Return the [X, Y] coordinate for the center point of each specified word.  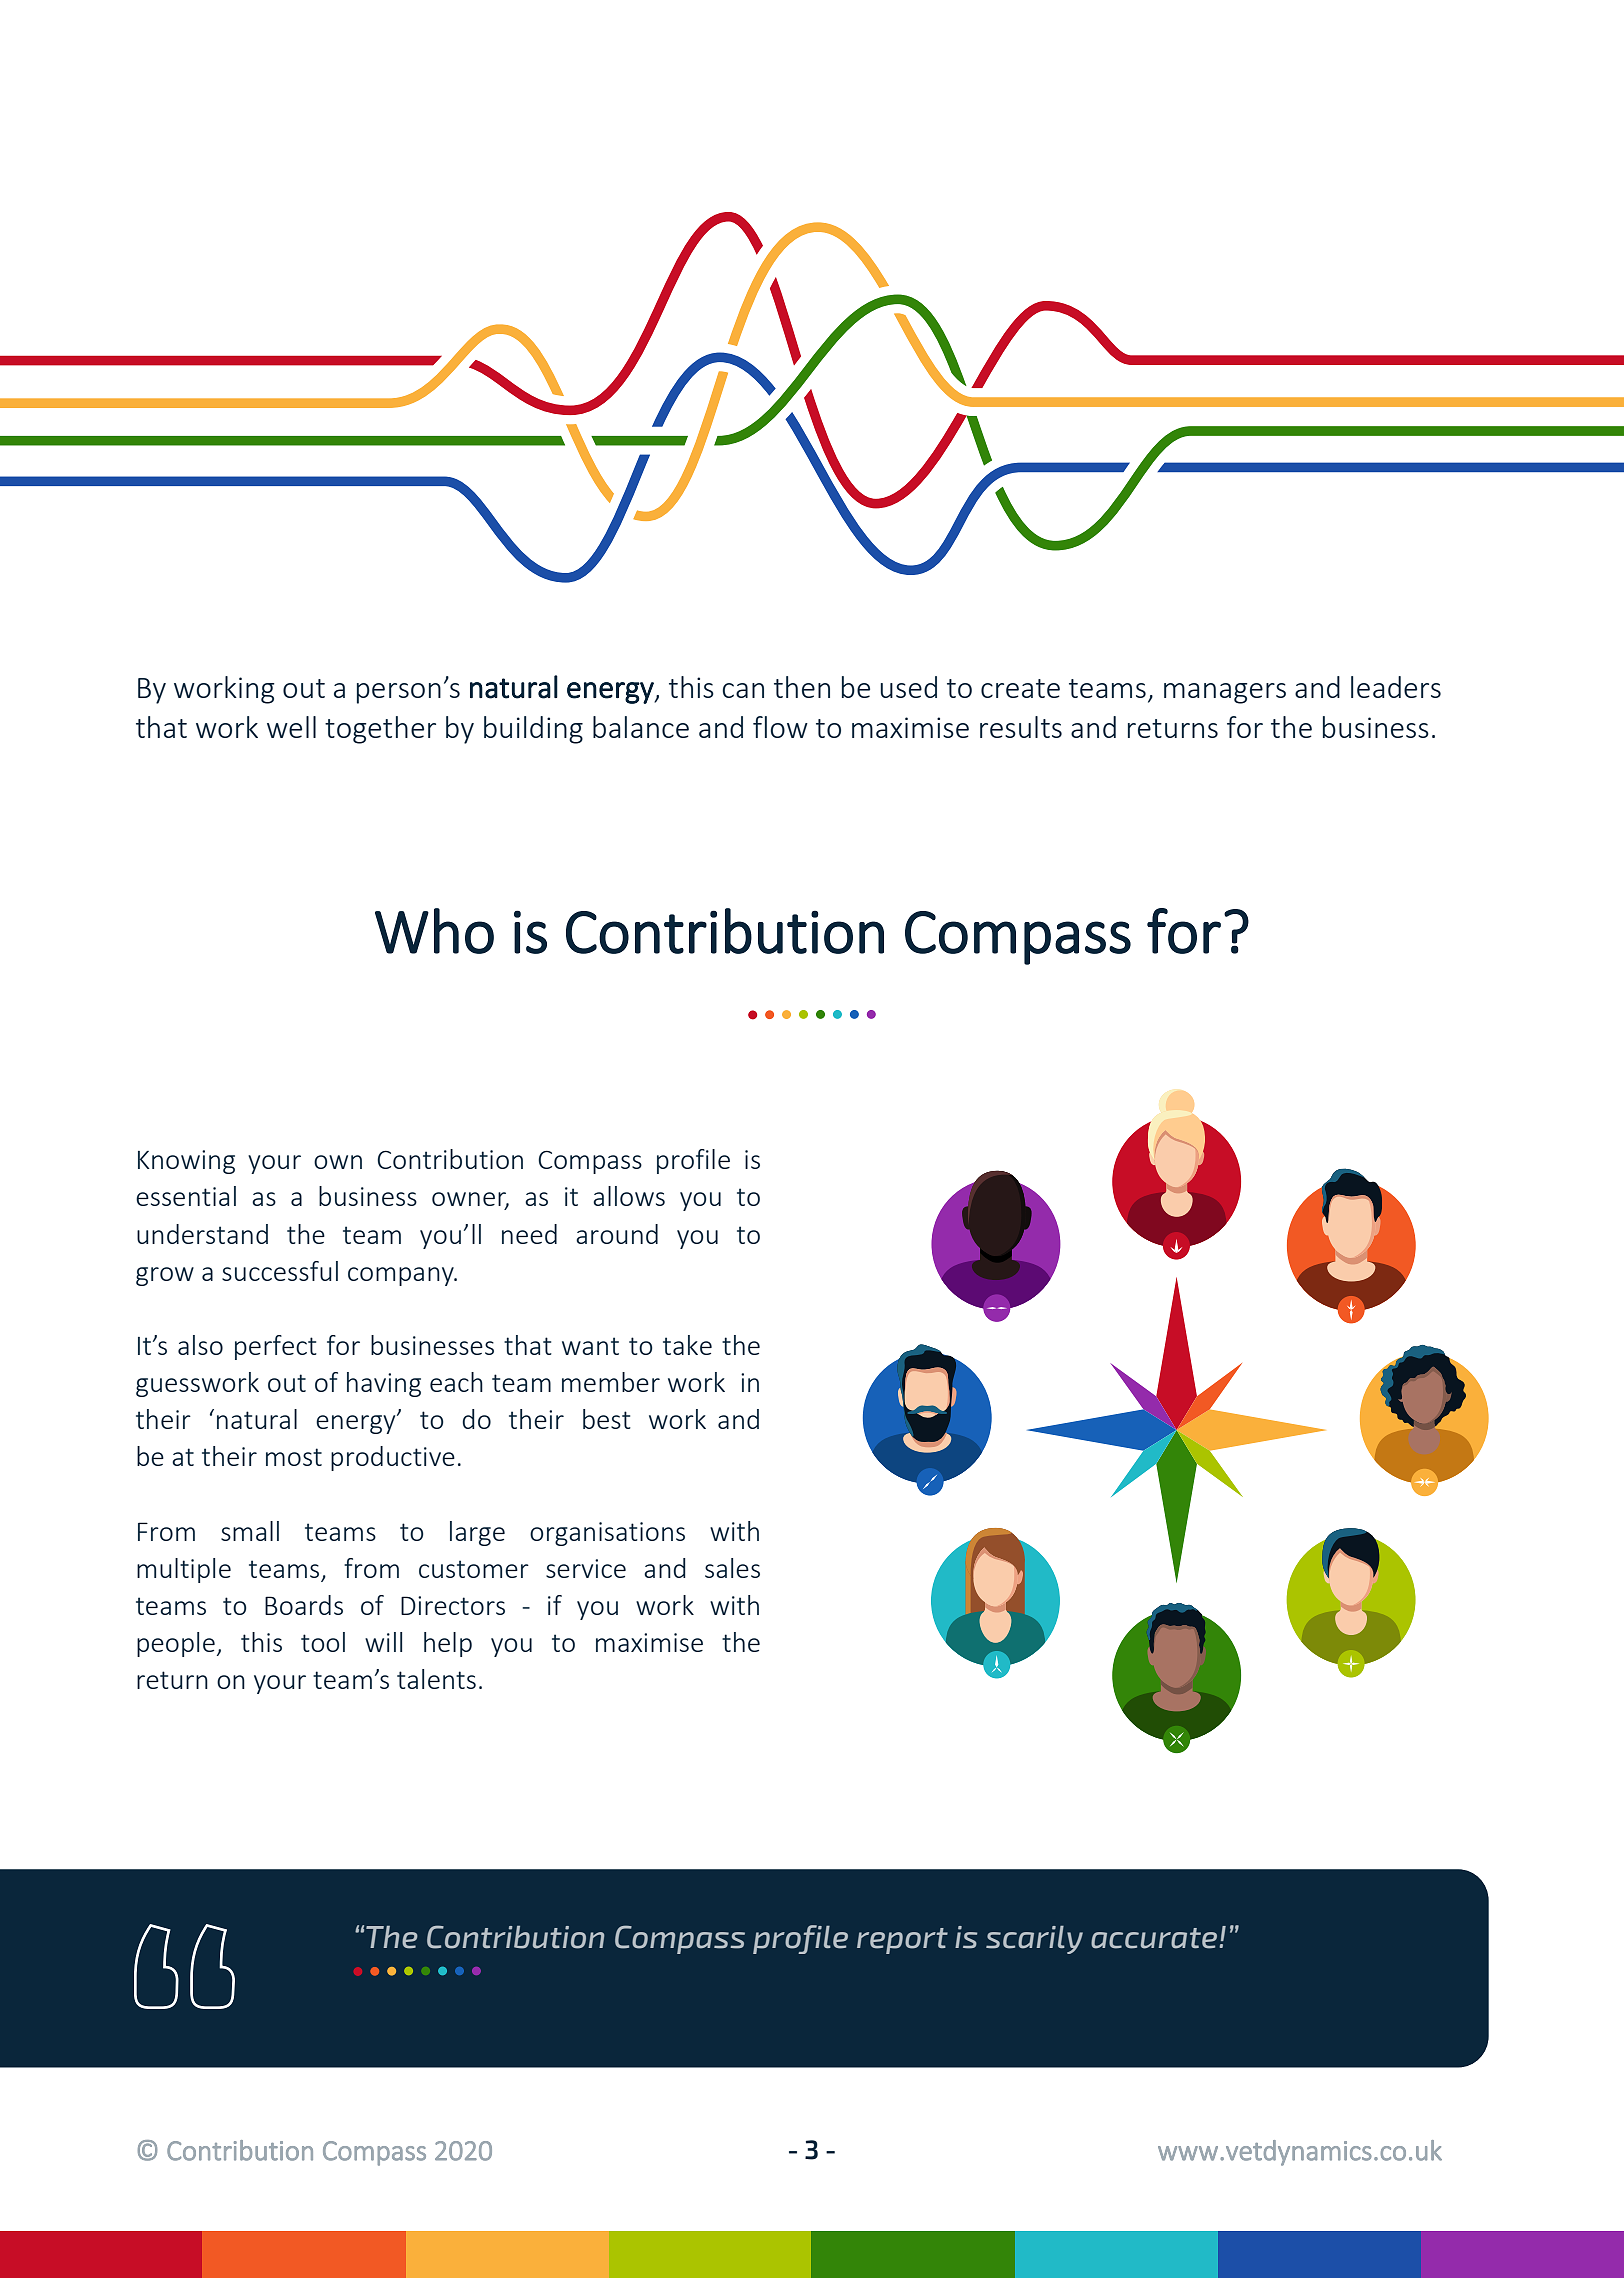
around [617, 1234]
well [291, 727]
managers [1225, 693]
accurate [1155, 1938]
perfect [276, 1347]
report [902, 1941]
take [687, 1345]
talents [436, 1679]
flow [780, 727]
